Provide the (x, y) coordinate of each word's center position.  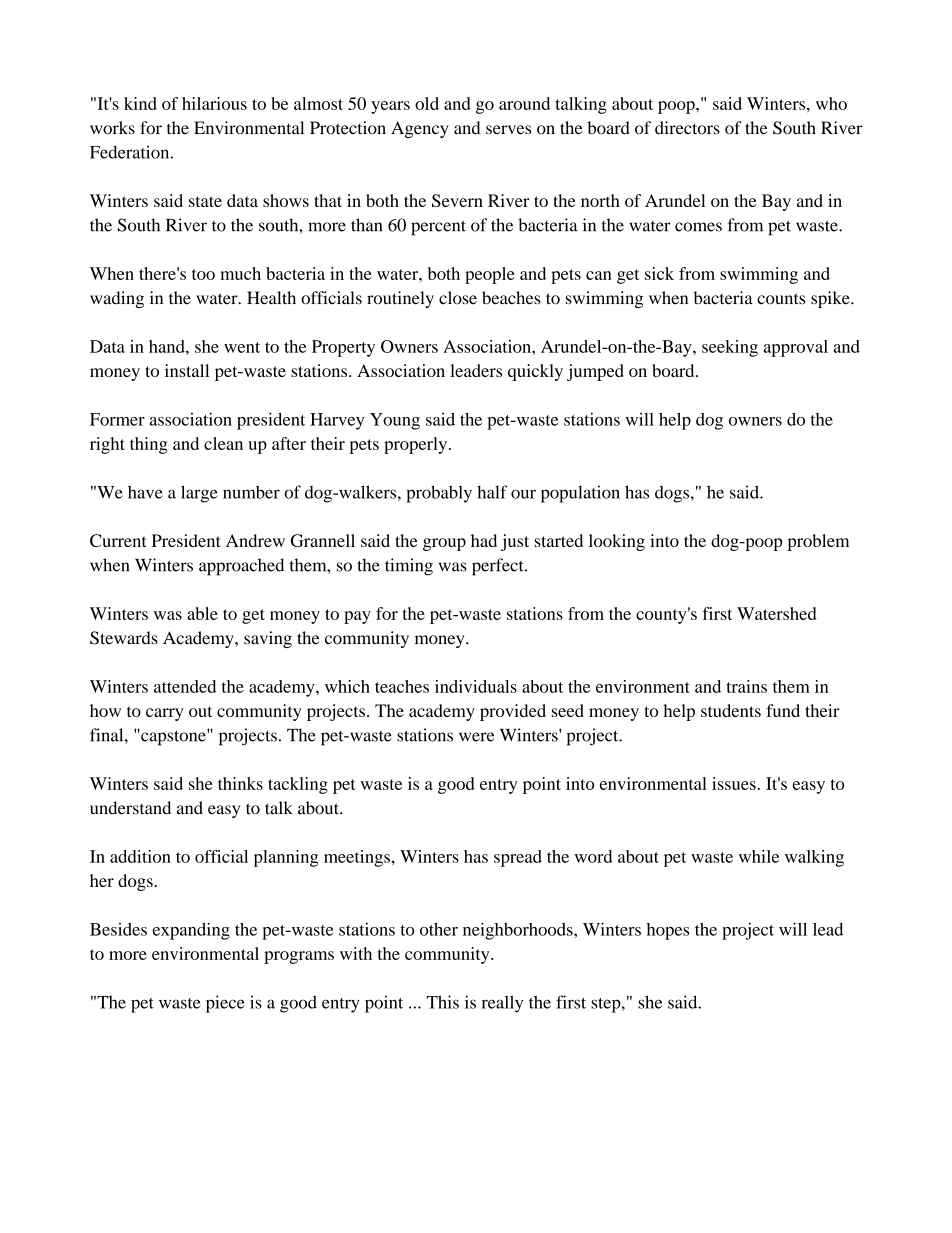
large (199, 494)
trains (746, 686)
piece (225, 1004)
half (492, 492)
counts (781, 299)
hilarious (214, 103)
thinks (240, 783)
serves (508, 130)
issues (734, 783)
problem (818, 542)
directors (687, 128)
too (203, 274)
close (458, 298)
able (202, 613)
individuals (476, 686)
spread (518, 858)
